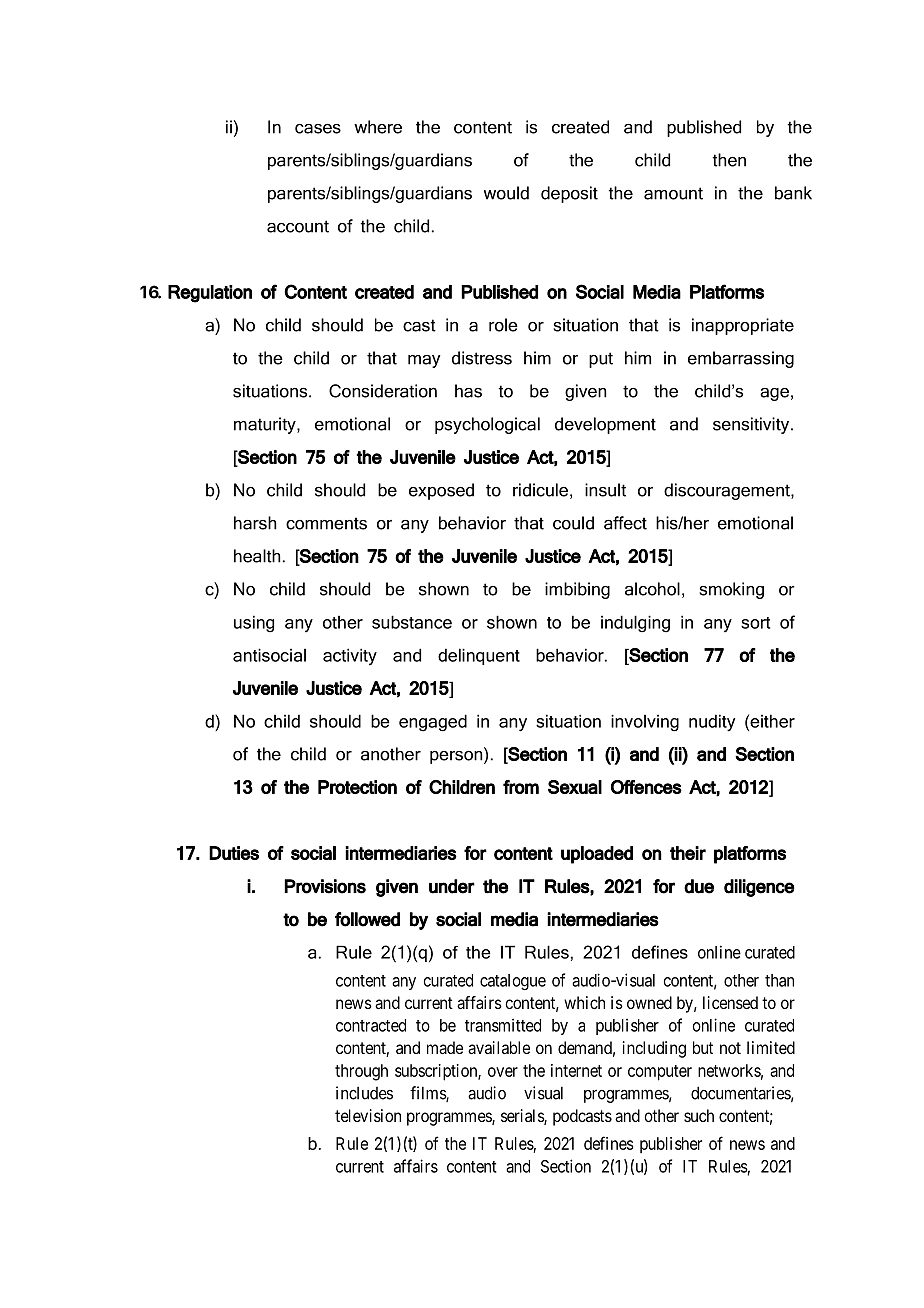 The width and height of the screenshot is (924, 1308). What do you see at coordinates (729, 160) in the screenshot?
I see `then` at bounding box center [729, 160].
